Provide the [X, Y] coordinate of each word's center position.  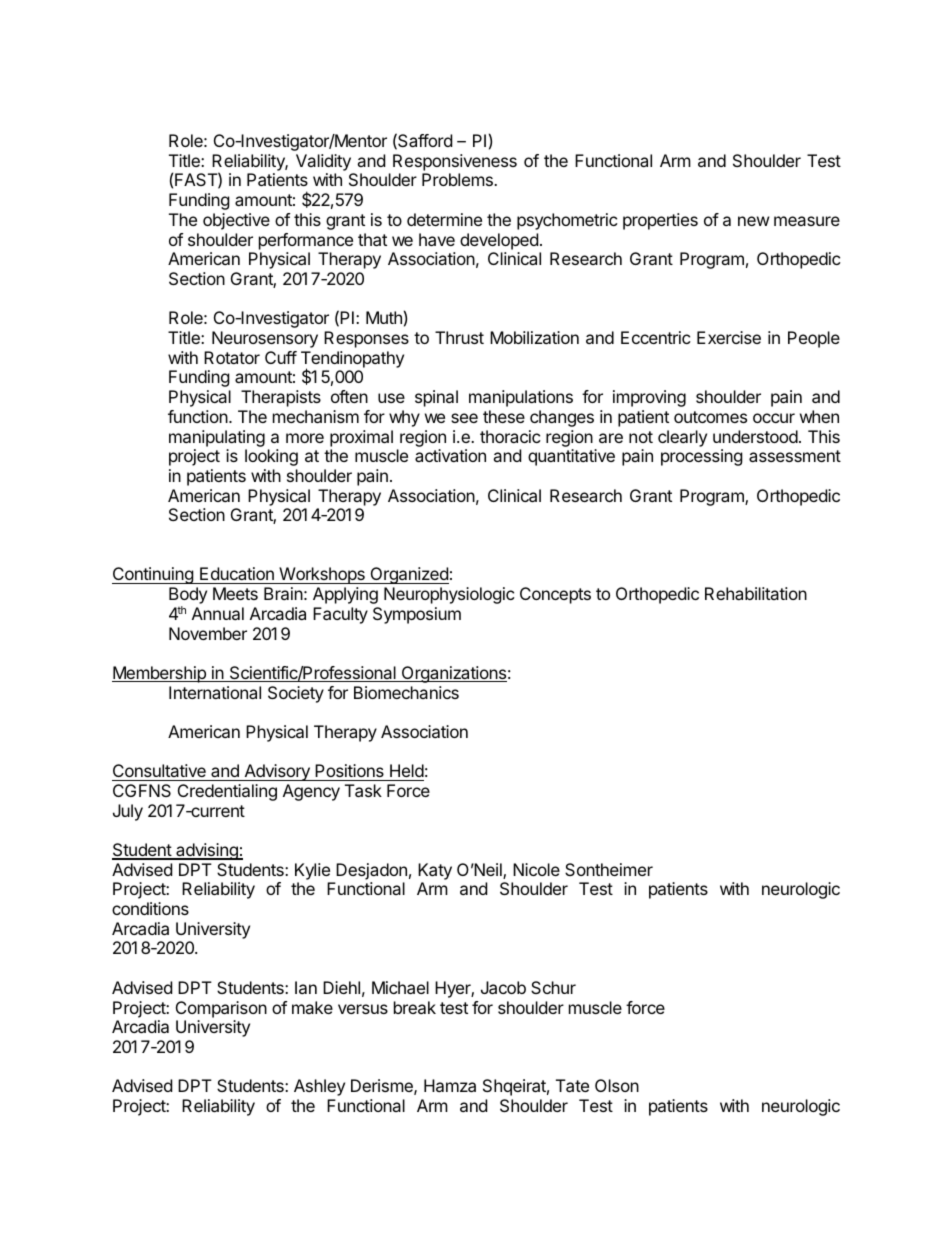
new [754, 221]
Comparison [221, 1009]
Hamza [450, 1085]
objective [236, 221]
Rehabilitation [756, 593]
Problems [458, 179]
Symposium [417, 615]
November [208, 633]
